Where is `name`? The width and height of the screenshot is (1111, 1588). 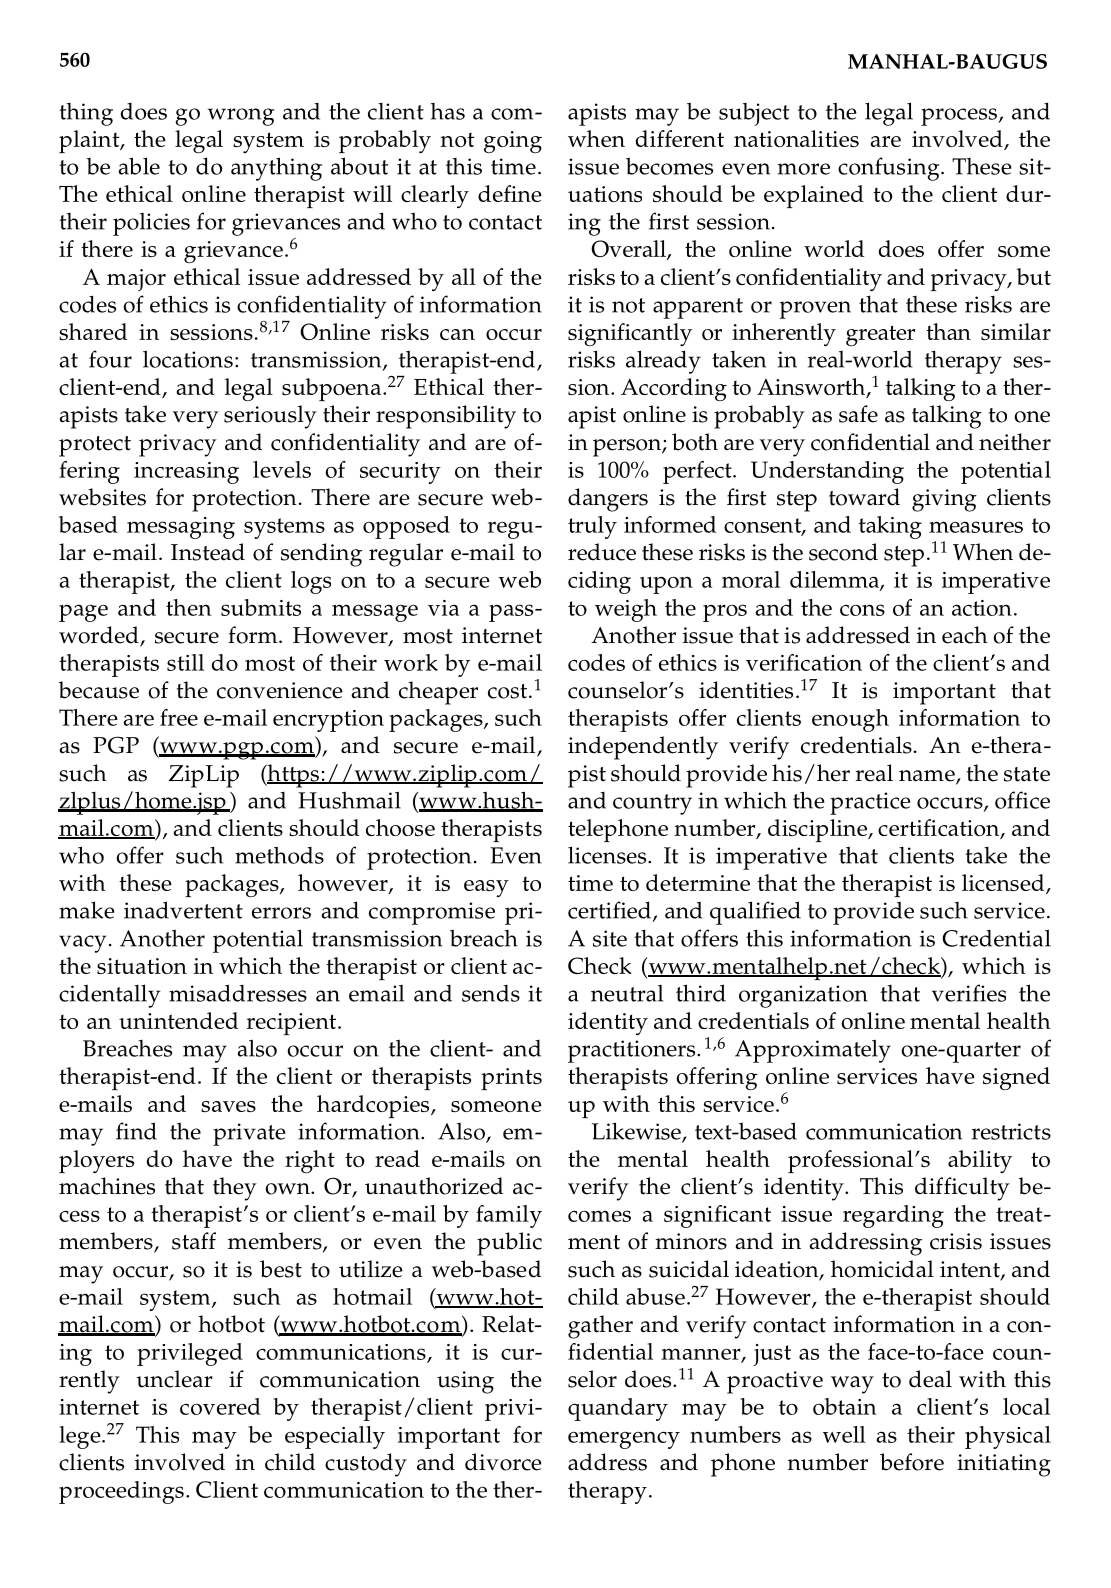
name is located at coordinates (928, 777).
